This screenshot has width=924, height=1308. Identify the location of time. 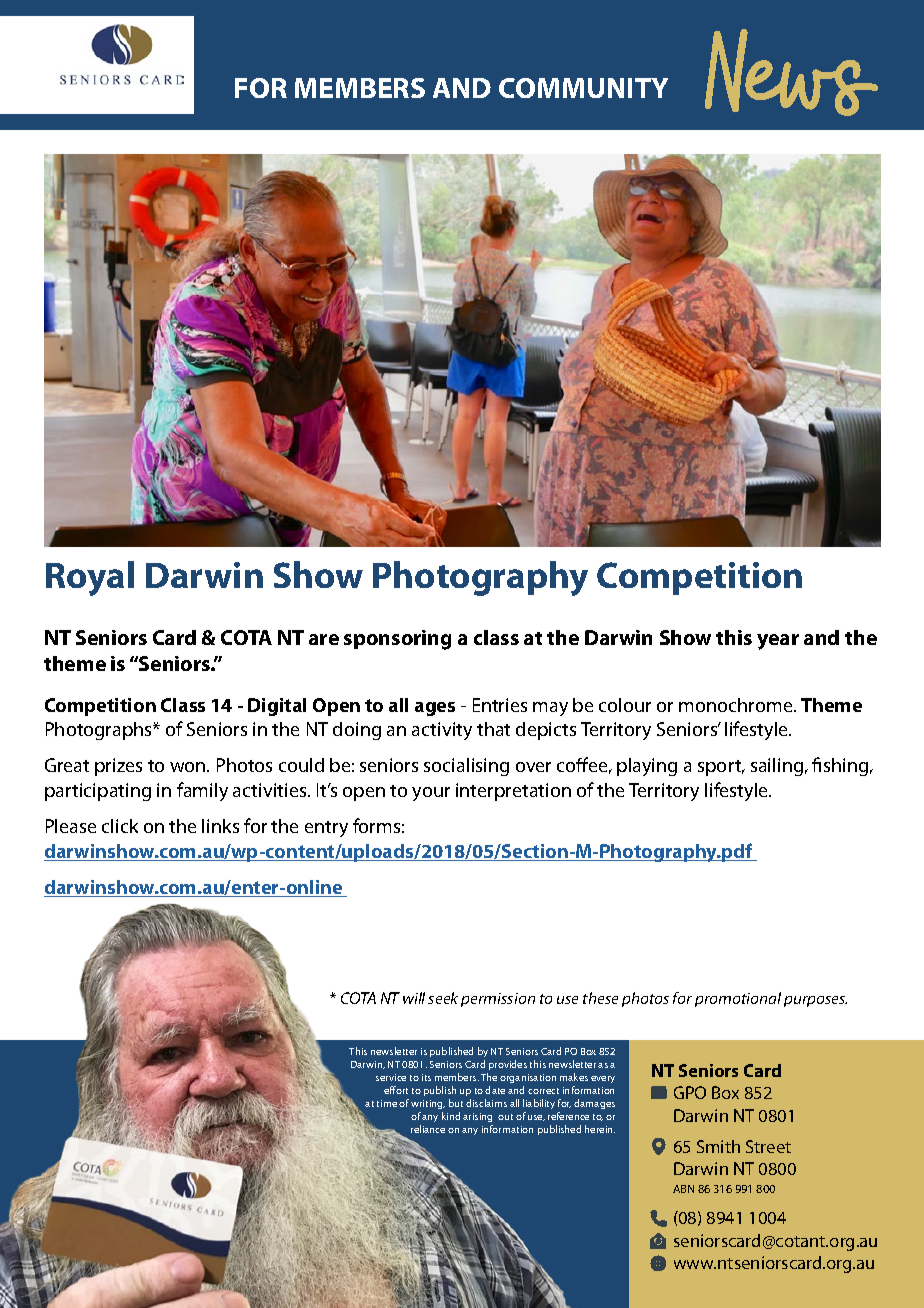
(387, 1103).
